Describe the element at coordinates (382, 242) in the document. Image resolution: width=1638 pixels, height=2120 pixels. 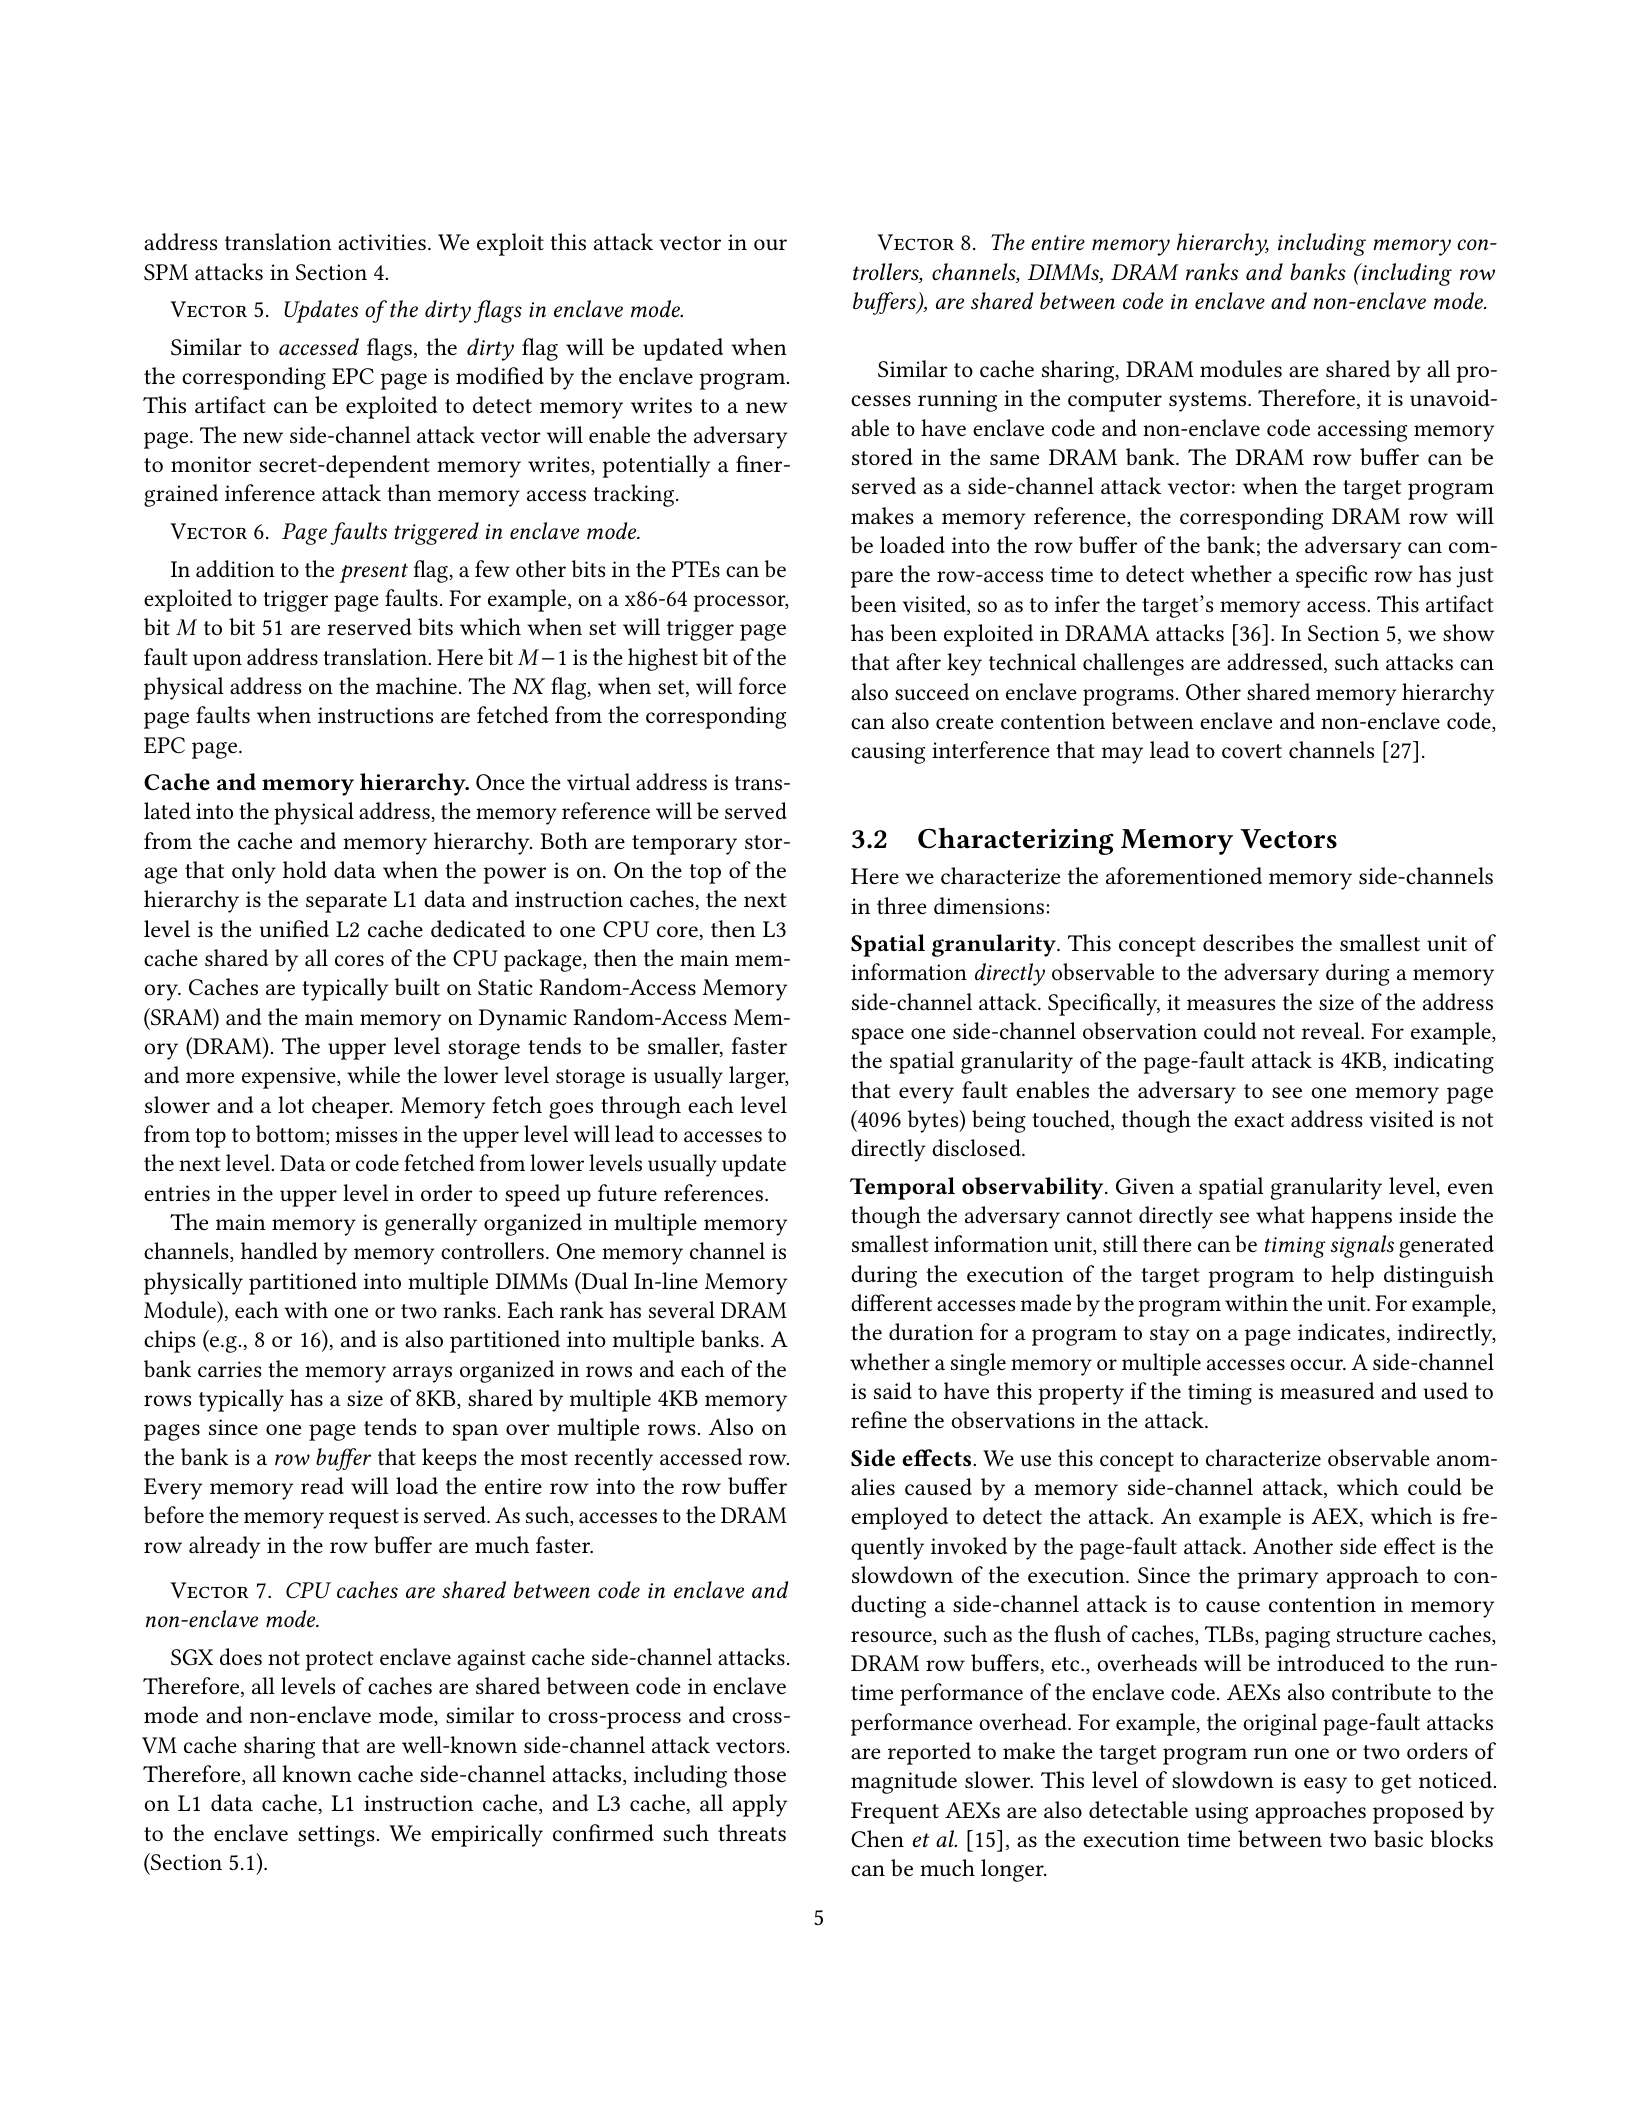
I see `activities` at that location.
